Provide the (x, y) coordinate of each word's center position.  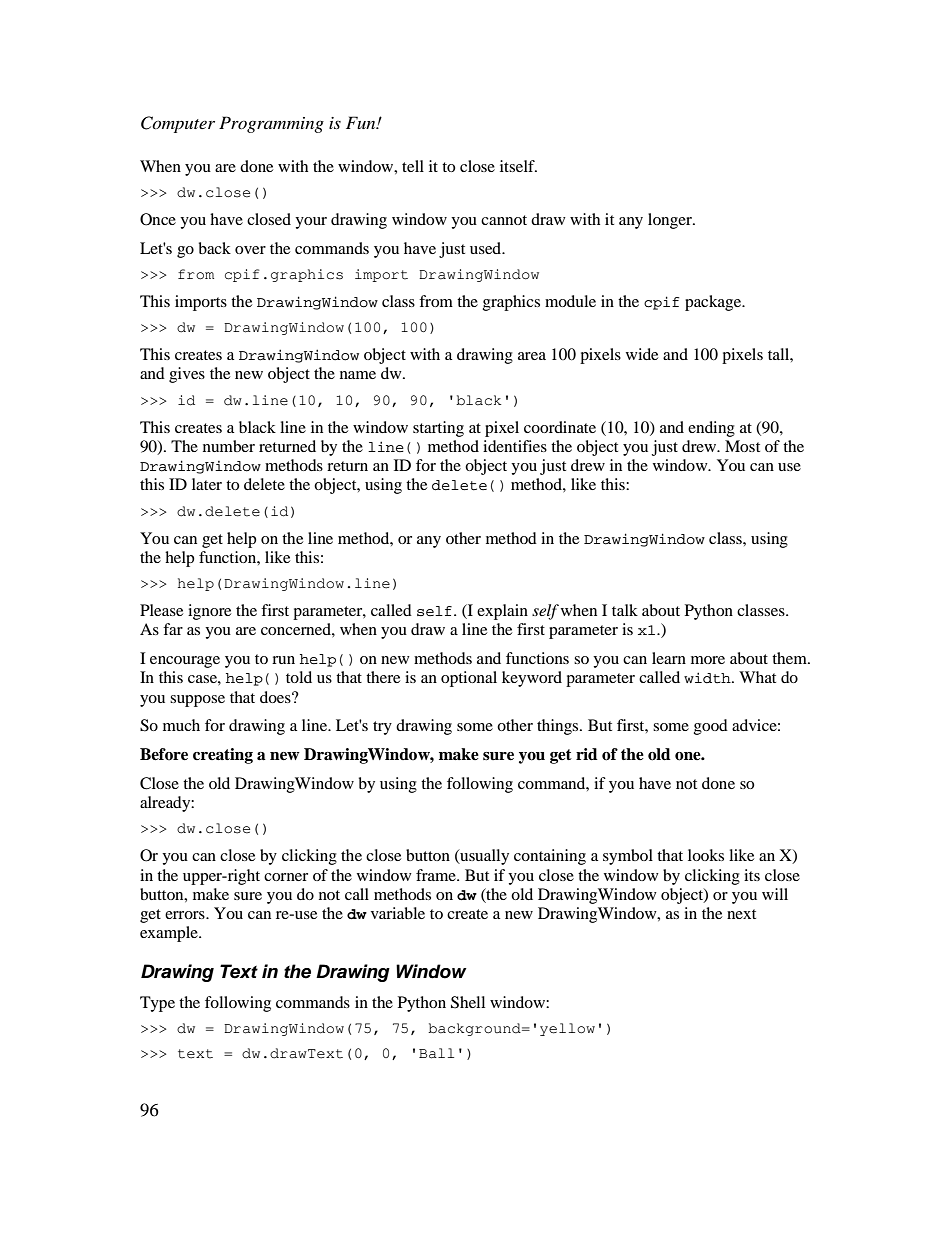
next (741, 914)
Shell (468, 1002)
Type (157, 1004)
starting (438, 429)
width (708, 678)
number (229, 446)
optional (469, 679)
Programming (271, 124)
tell (413, 166)
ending (711, 429)
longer (671, 221)
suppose (197, 701)
